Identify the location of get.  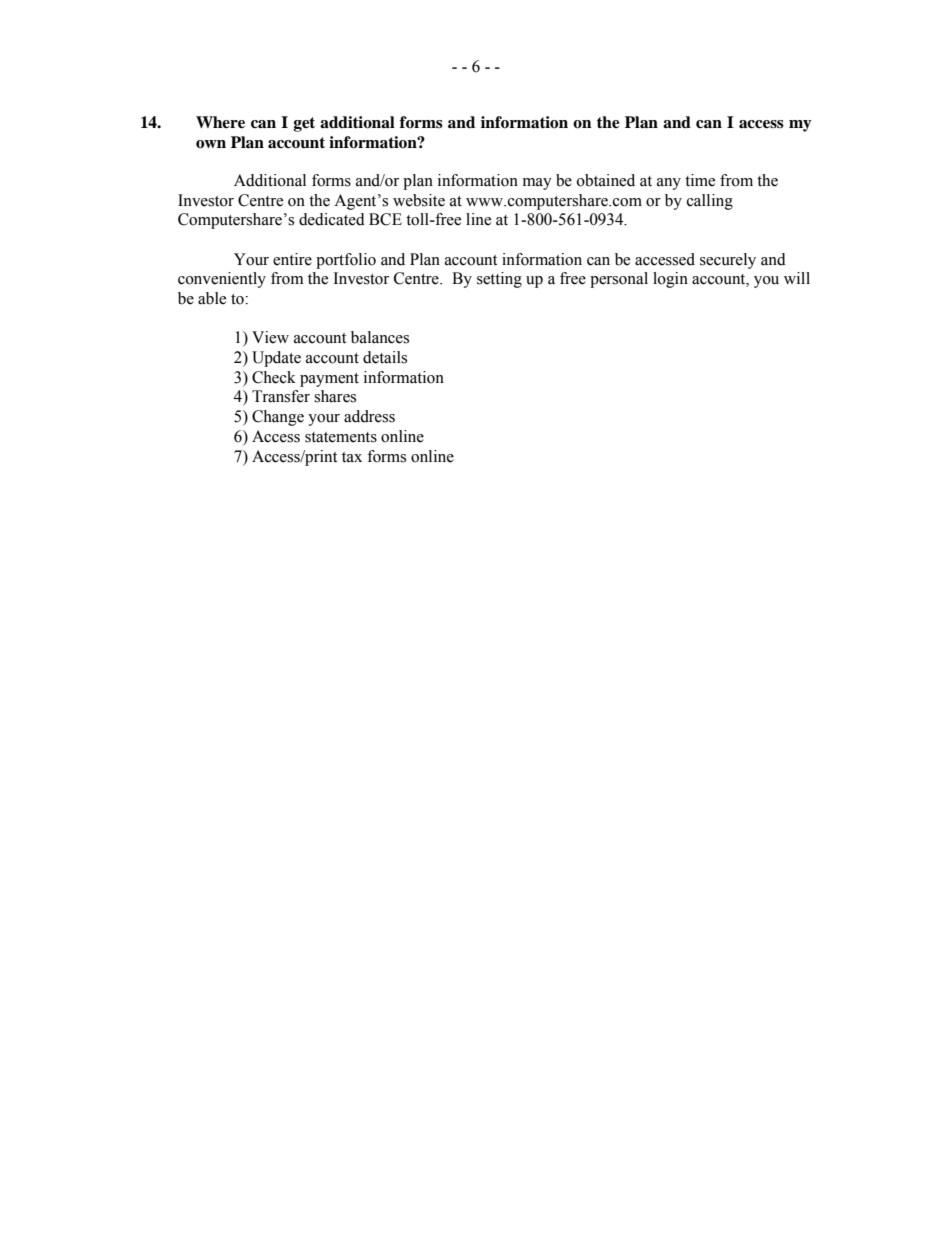
(304, 124).
